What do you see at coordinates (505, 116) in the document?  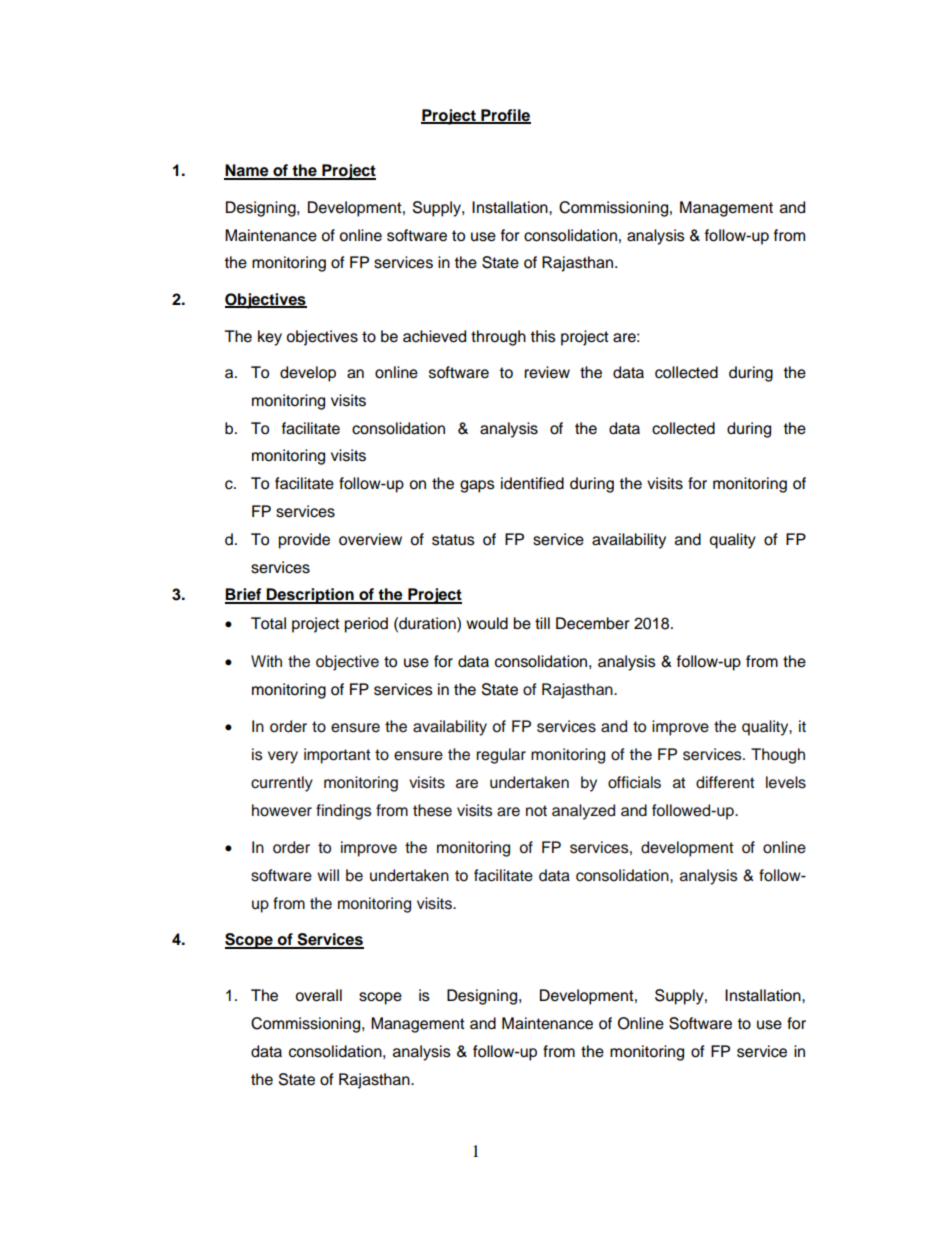 I see `Profile` at bounding box center [505, 116].
